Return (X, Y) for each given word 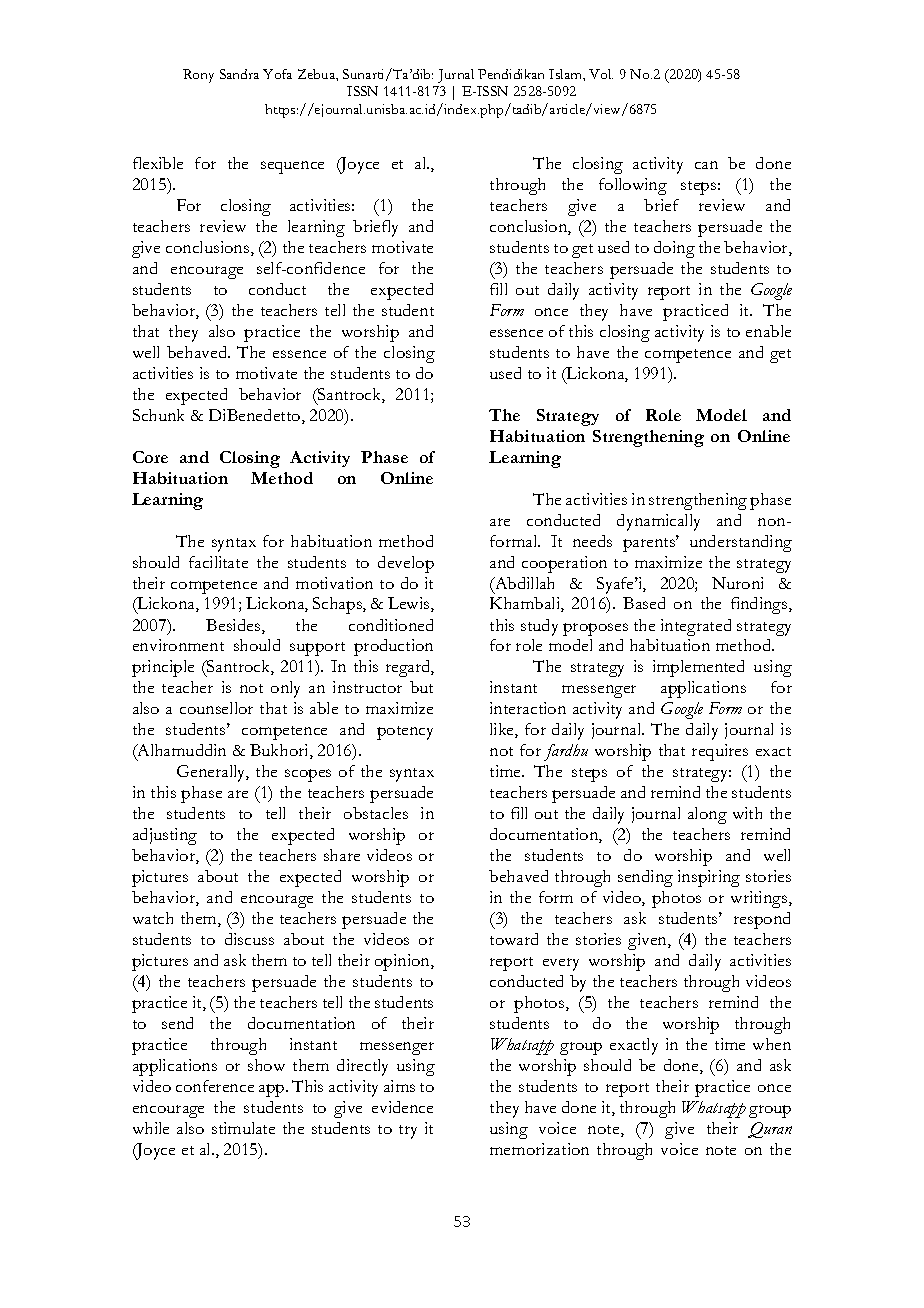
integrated (696, 627)
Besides (234, 626)
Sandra (239, 74)
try (408, 1132)
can (706, 165)
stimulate (243, 1128)
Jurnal (456, 76)
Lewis (410, 604)
